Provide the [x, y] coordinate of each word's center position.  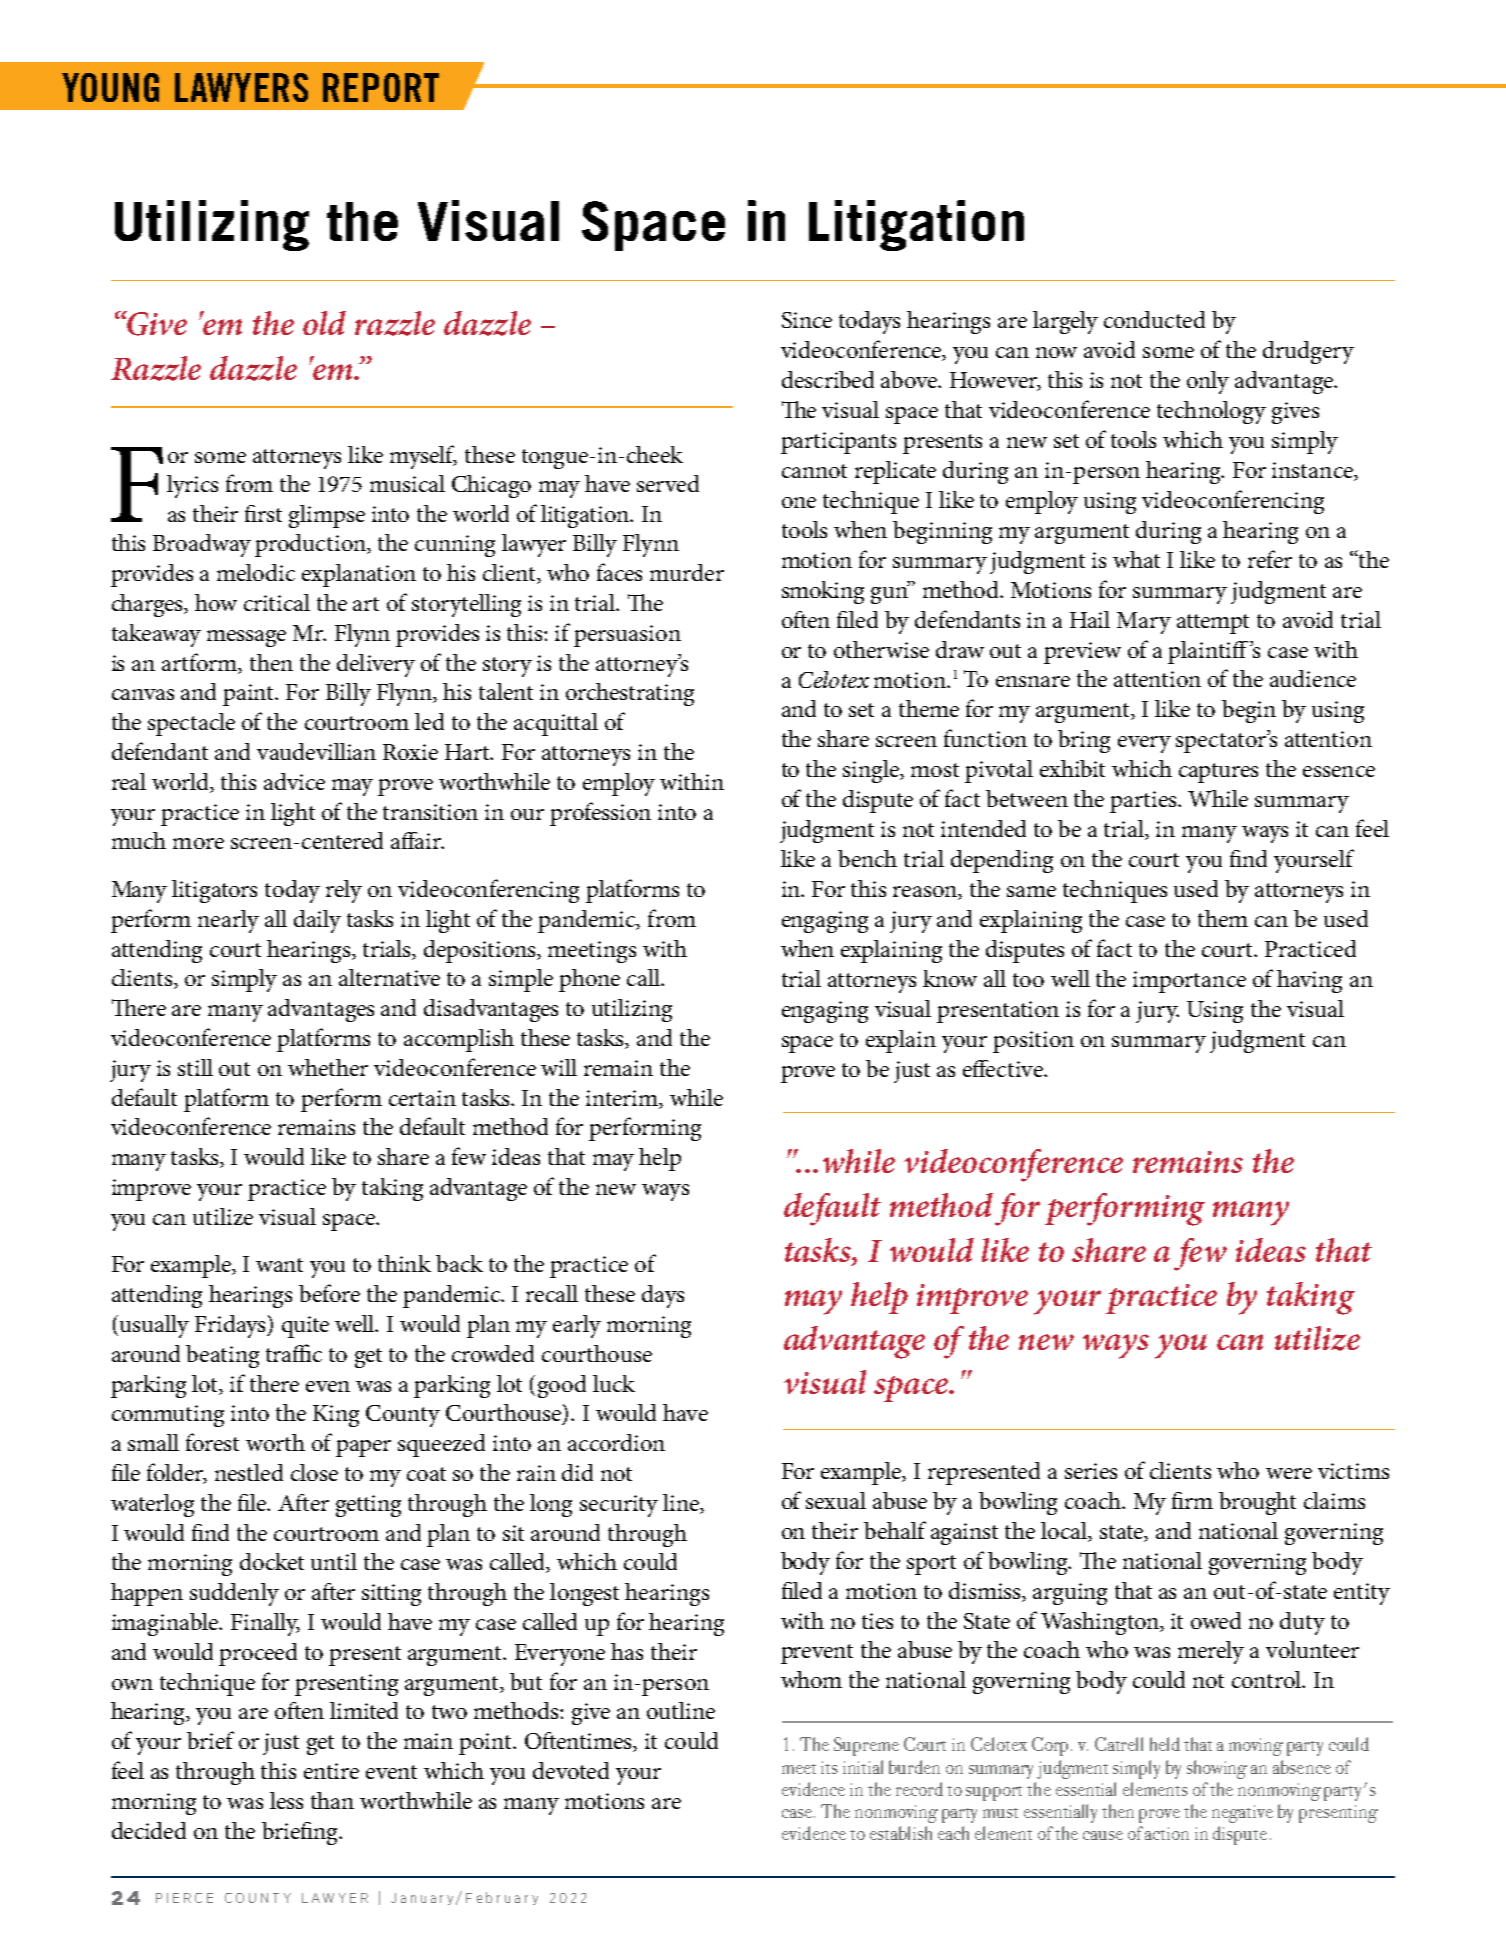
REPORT [381, 87]
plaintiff [1208, 652]
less [286, 1800]
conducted [1154, 319]
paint [250, 695]
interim [623, 1099]
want [279, 1265]
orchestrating [630, 694]
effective [1004, 1068]
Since [807, 320]
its [829, 1767]
